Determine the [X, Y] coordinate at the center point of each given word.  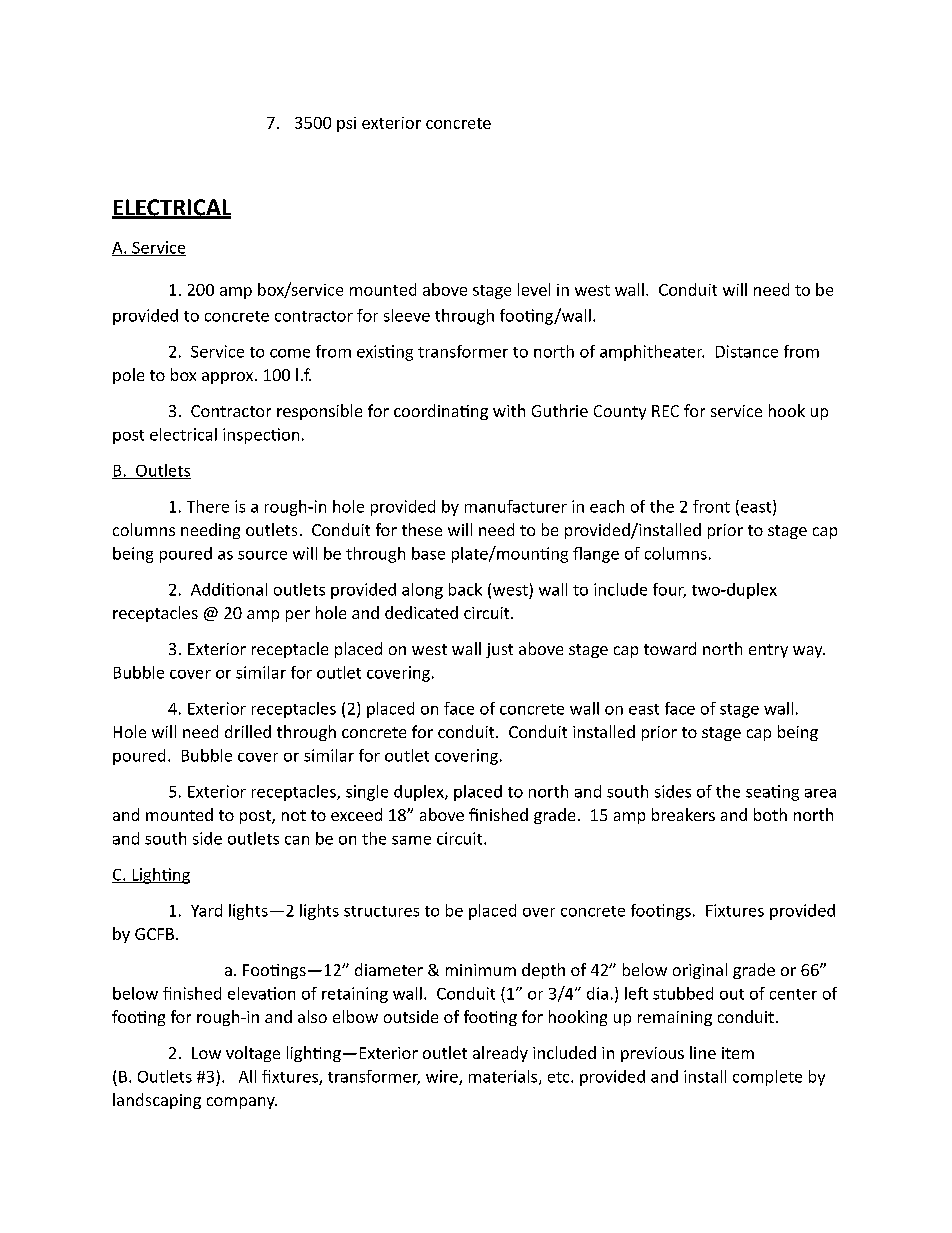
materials [504, 1077]
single [367, 793]
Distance [747, 351]
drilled [248, 731]
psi [346, 124]
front [711, 506]
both [770, 814]
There [208, 506]
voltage [253, 1054]
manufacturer [516, 506]
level [534, 289]
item [738, 1053]
